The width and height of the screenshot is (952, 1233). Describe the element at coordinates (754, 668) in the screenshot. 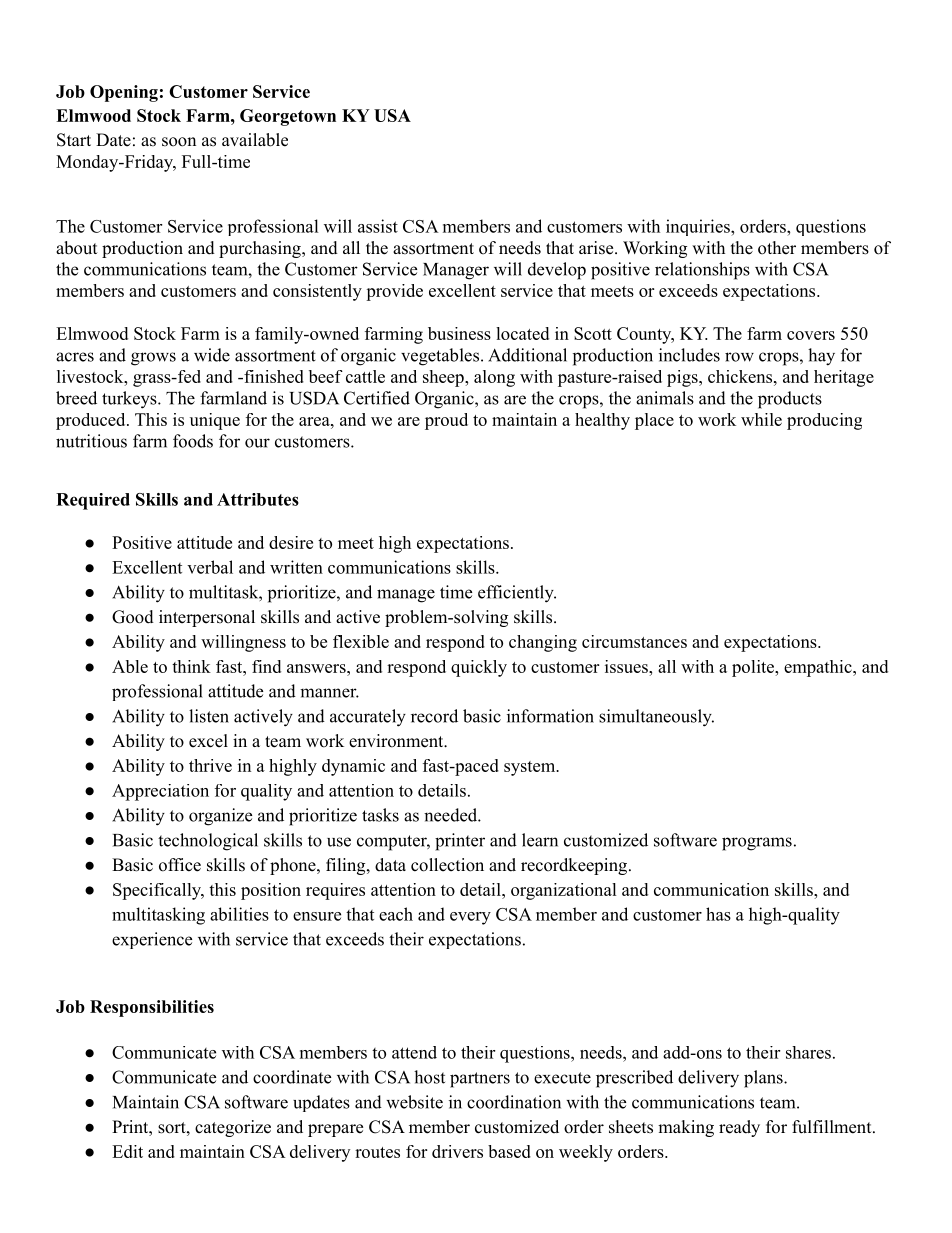

I see `polite` at that location.
